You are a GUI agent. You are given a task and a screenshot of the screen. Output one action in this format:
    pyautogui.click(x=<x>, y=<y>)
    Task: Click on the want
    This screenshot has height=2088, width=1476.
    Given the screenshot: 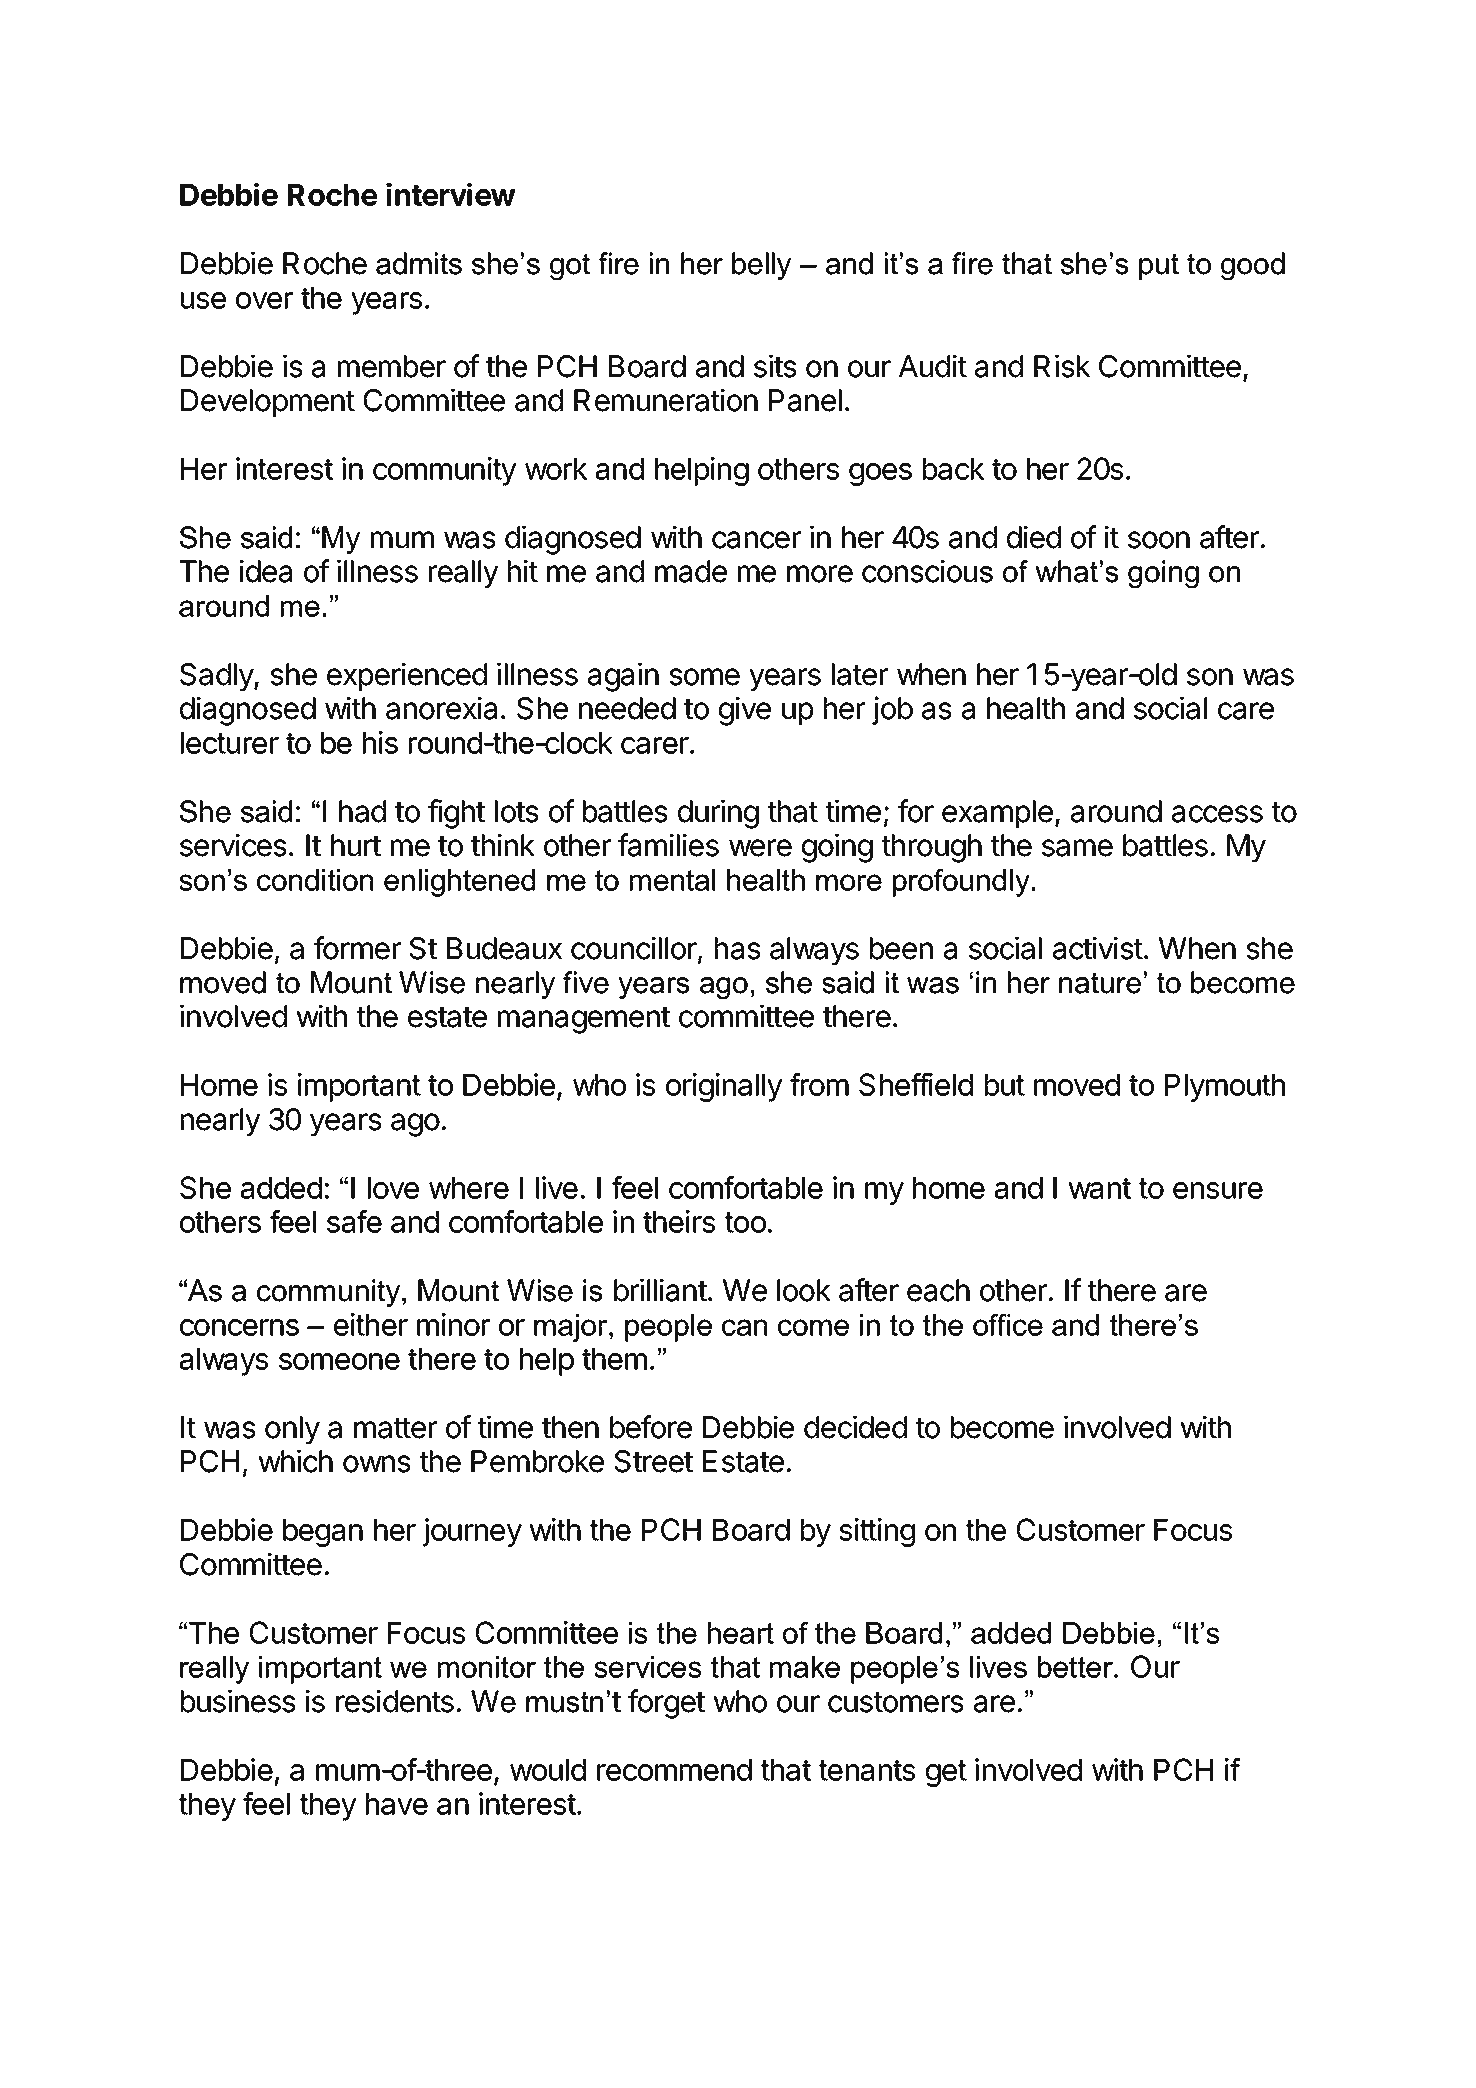 What is the action you would take?
    pyautogui.click(x=1099, y=1188)
